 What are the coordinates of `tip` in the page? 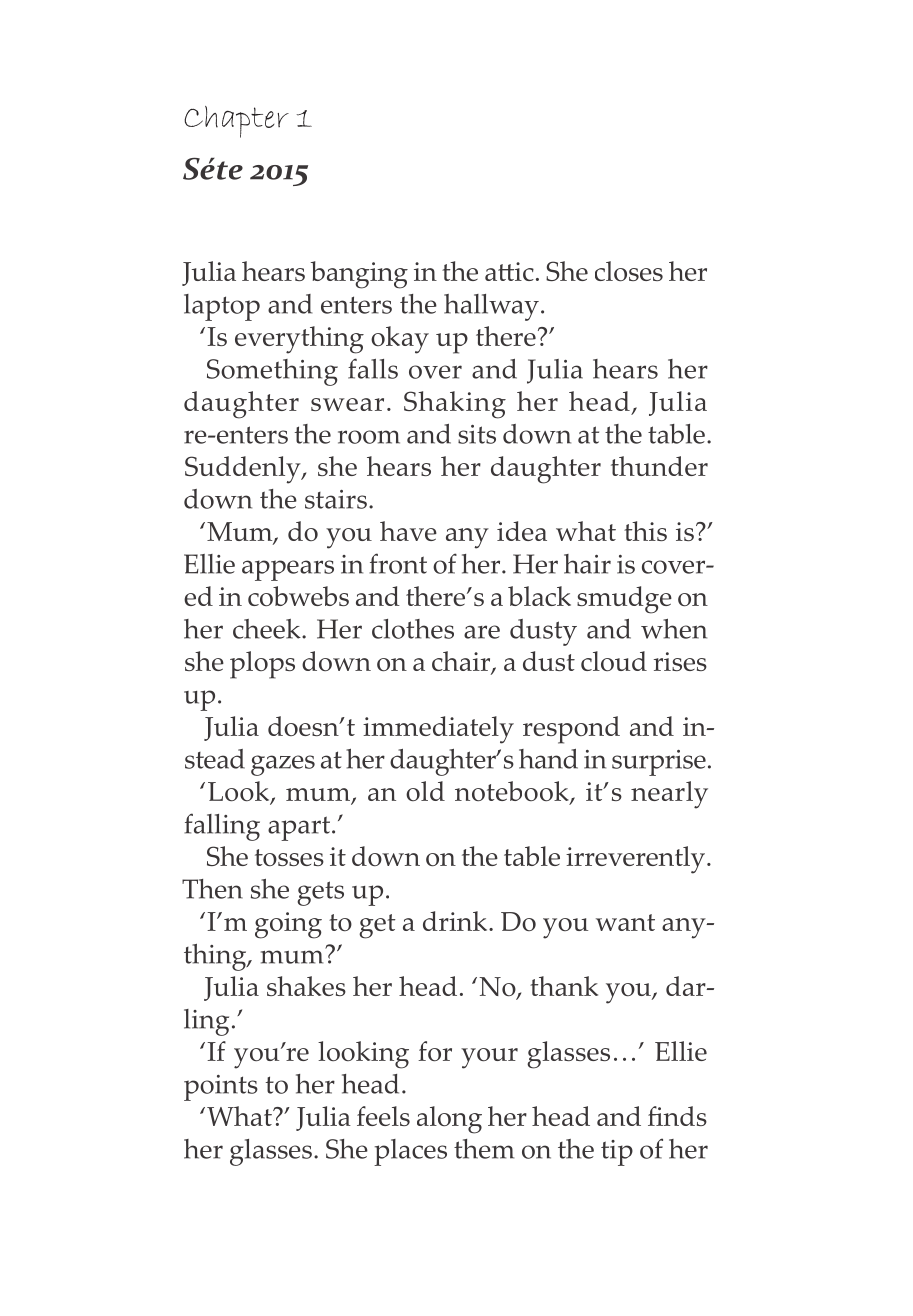 It's located at (617, 1153).
